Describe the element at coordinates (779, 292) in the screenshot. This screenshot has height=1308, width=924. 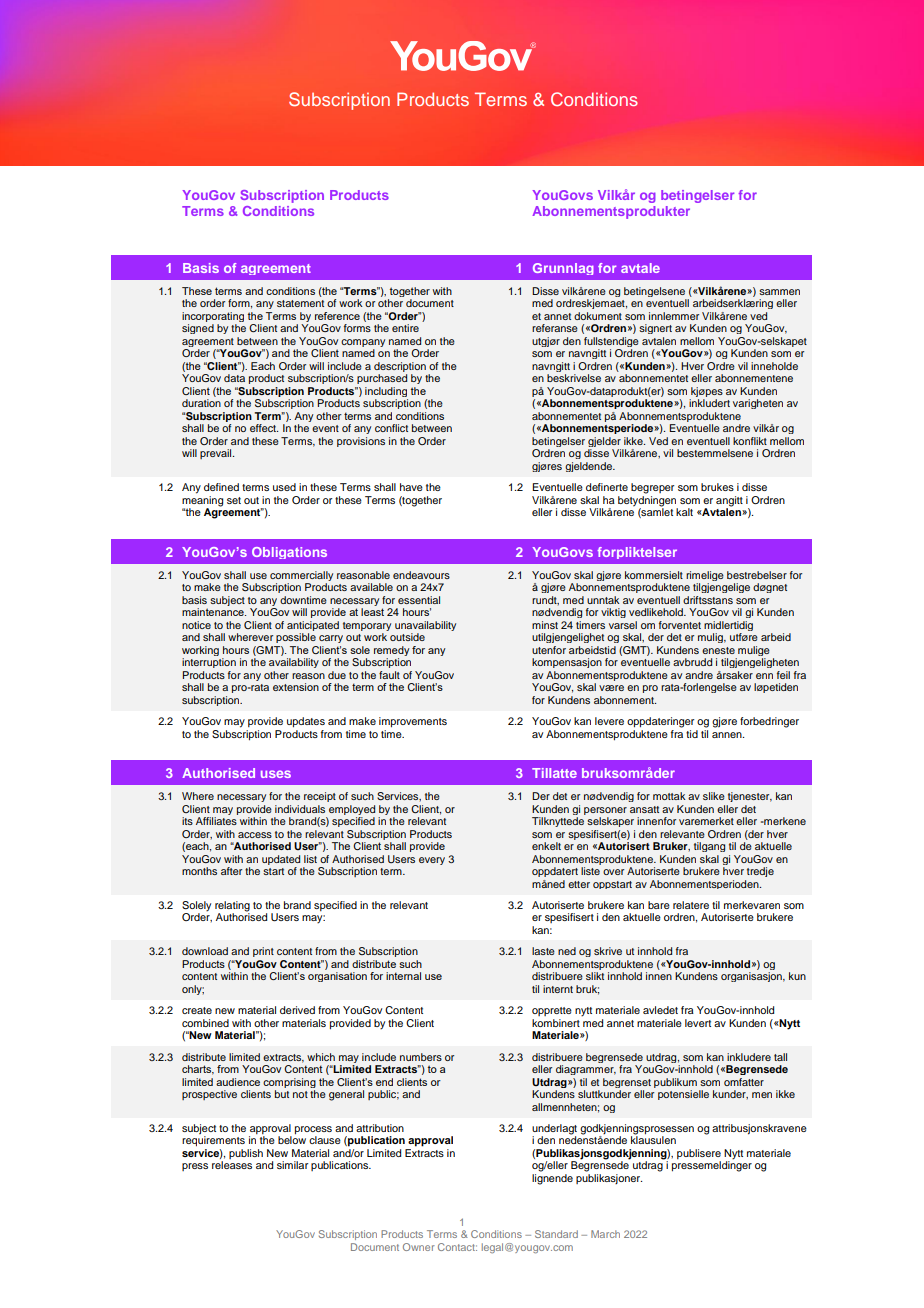
I see `sammen` at that location.
